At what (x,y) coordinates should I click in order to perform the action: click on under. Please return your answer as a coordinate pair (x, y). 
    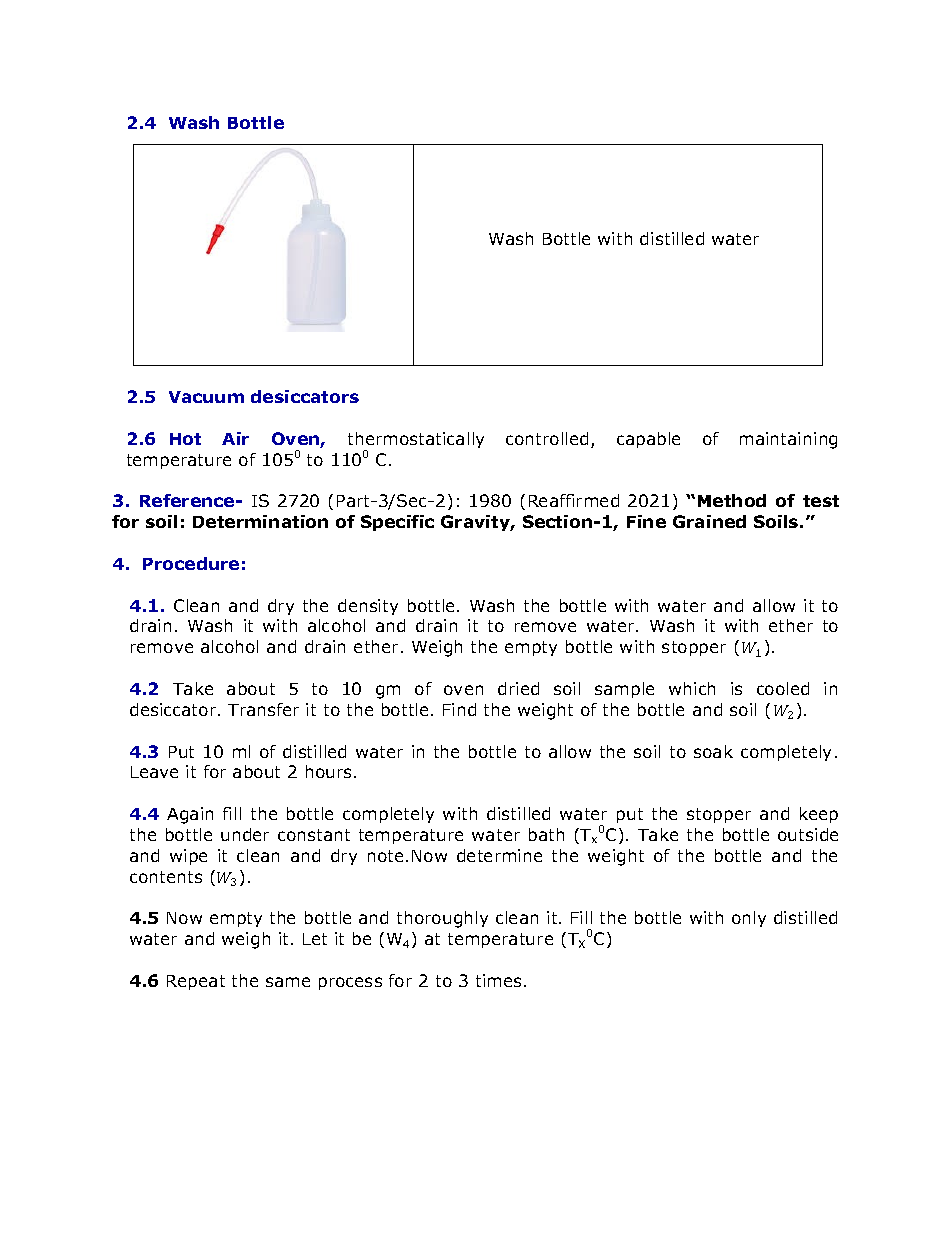
    Looking at the image, I should click on (245, 834).
